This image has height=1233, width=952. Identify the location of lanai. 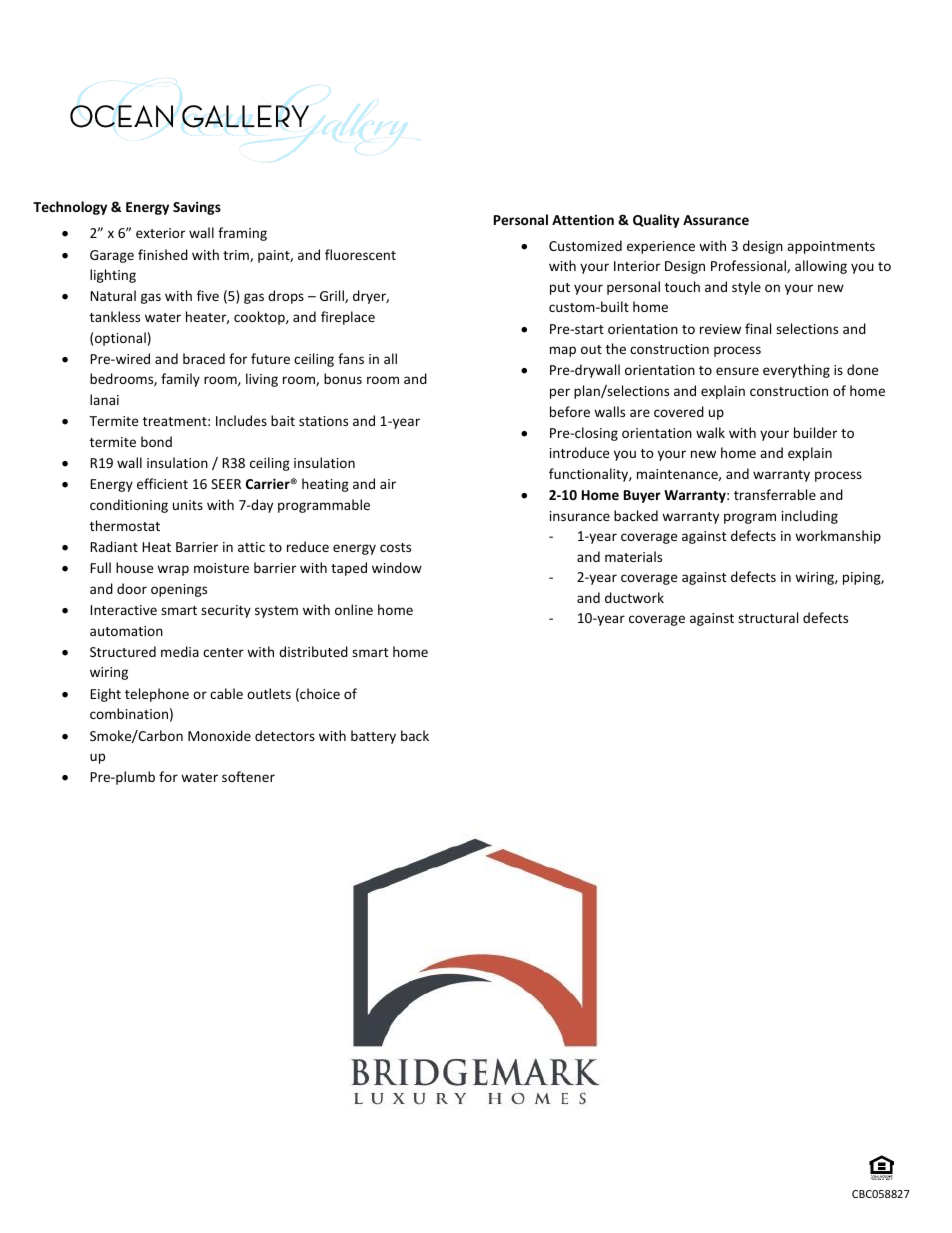
(104, 399).
